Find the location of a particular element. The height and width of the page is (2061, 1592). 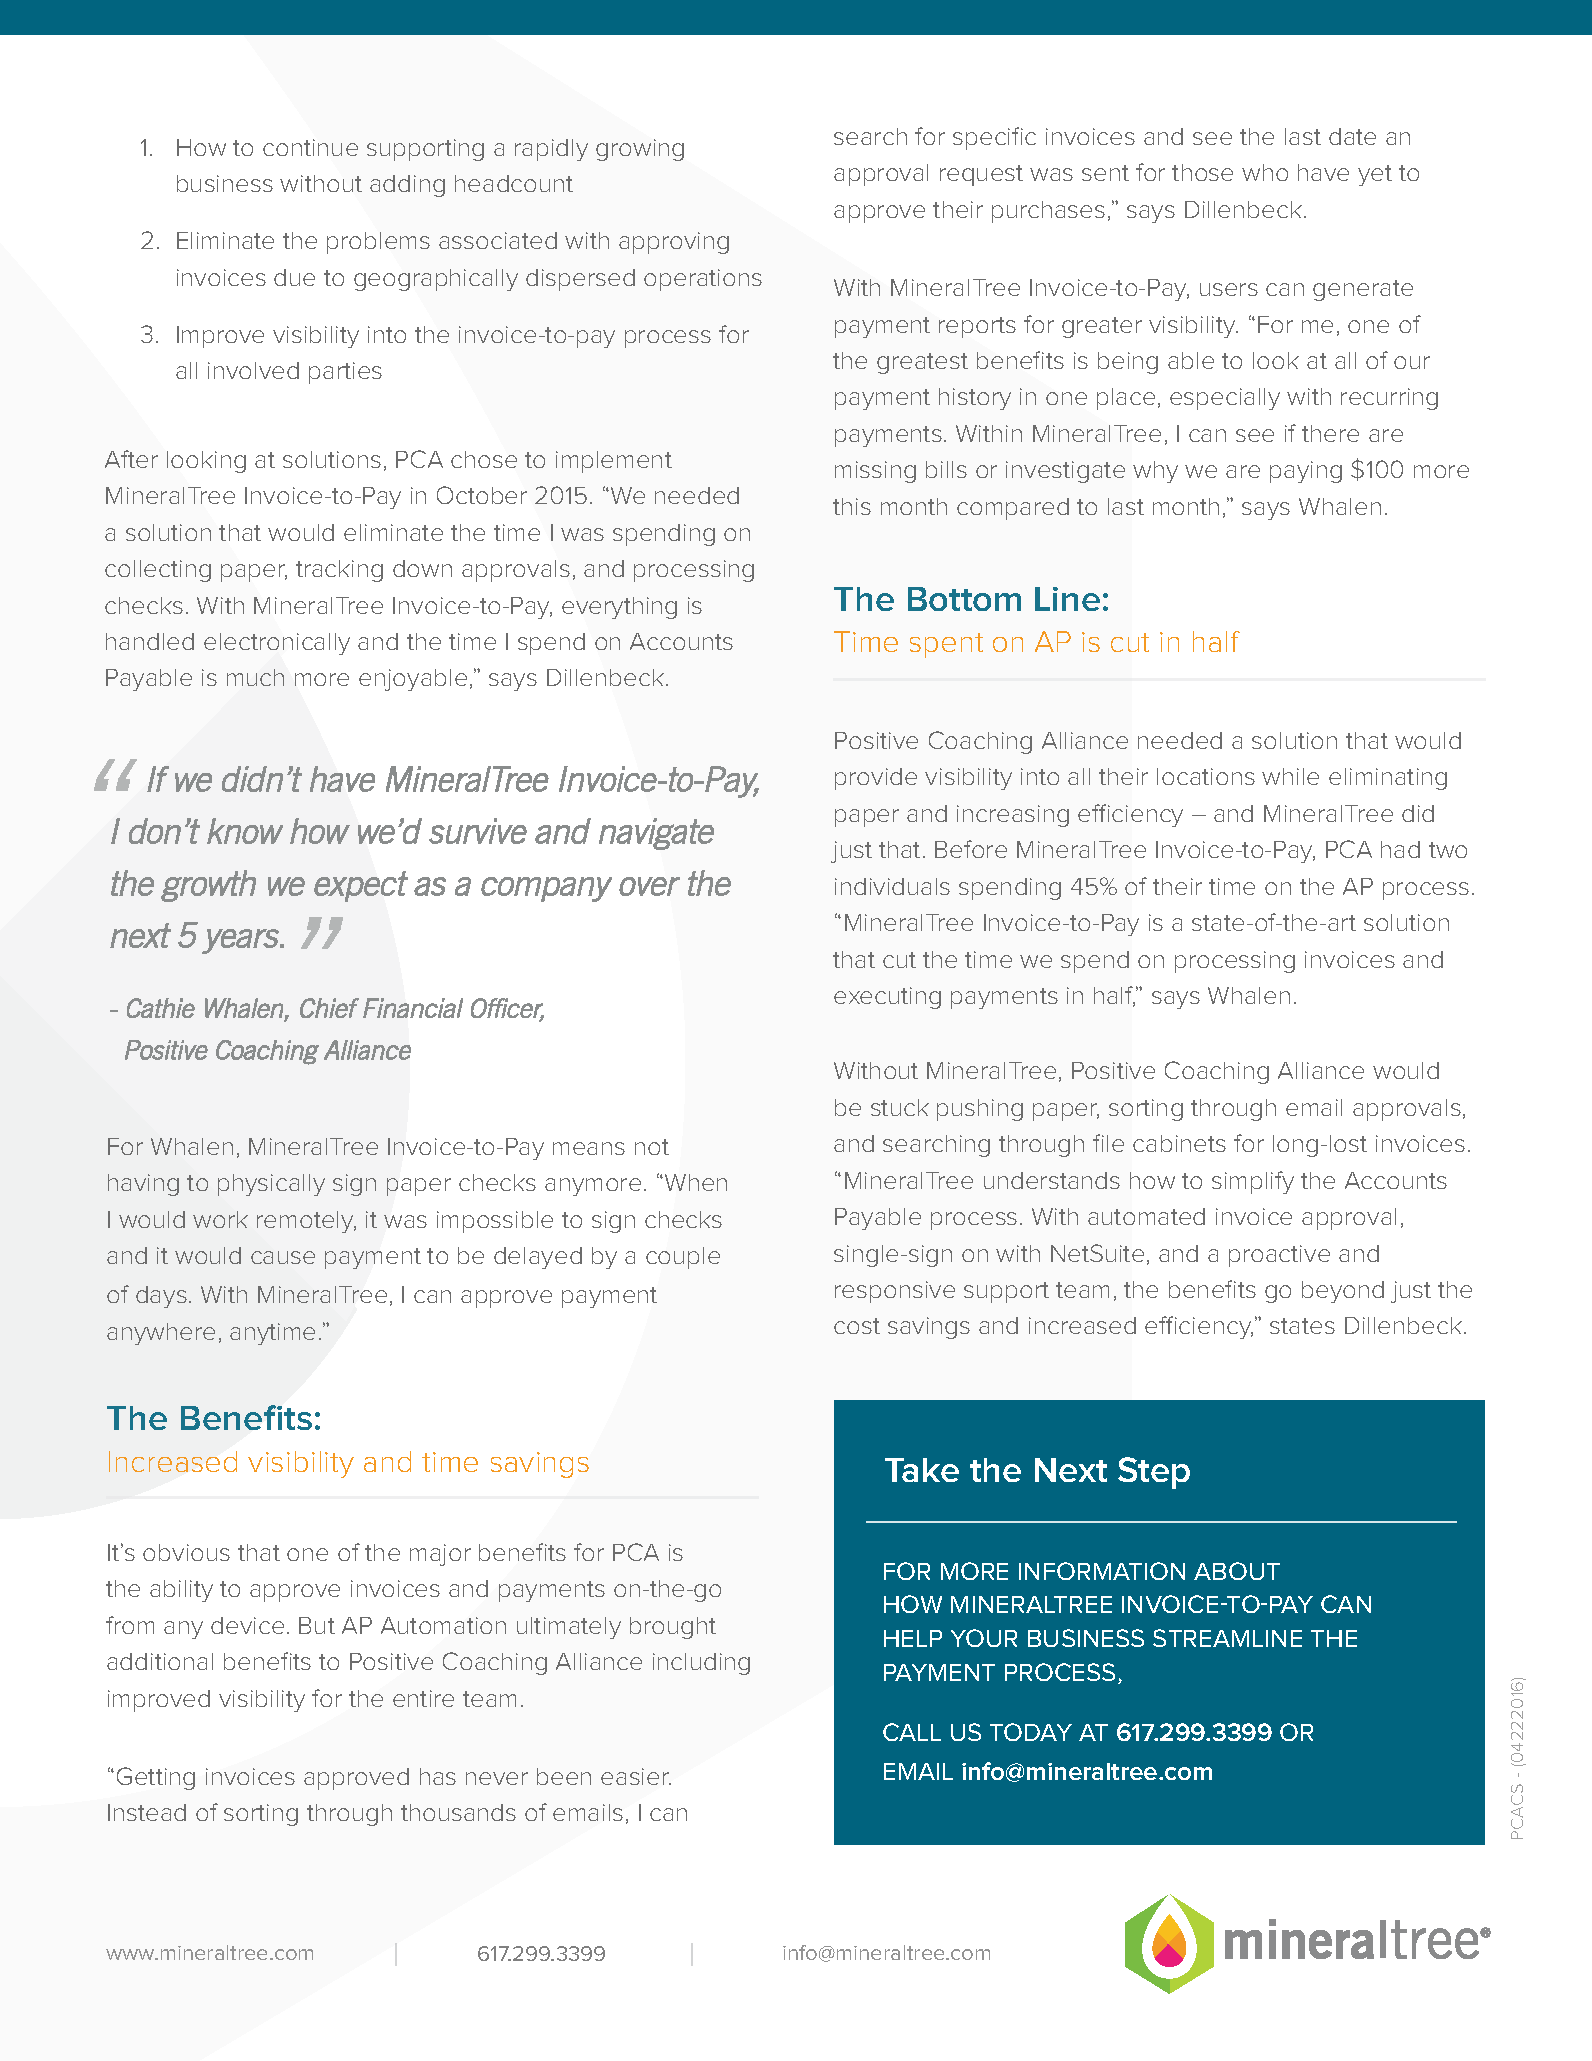

having is located at coordinates (143, 1185).
